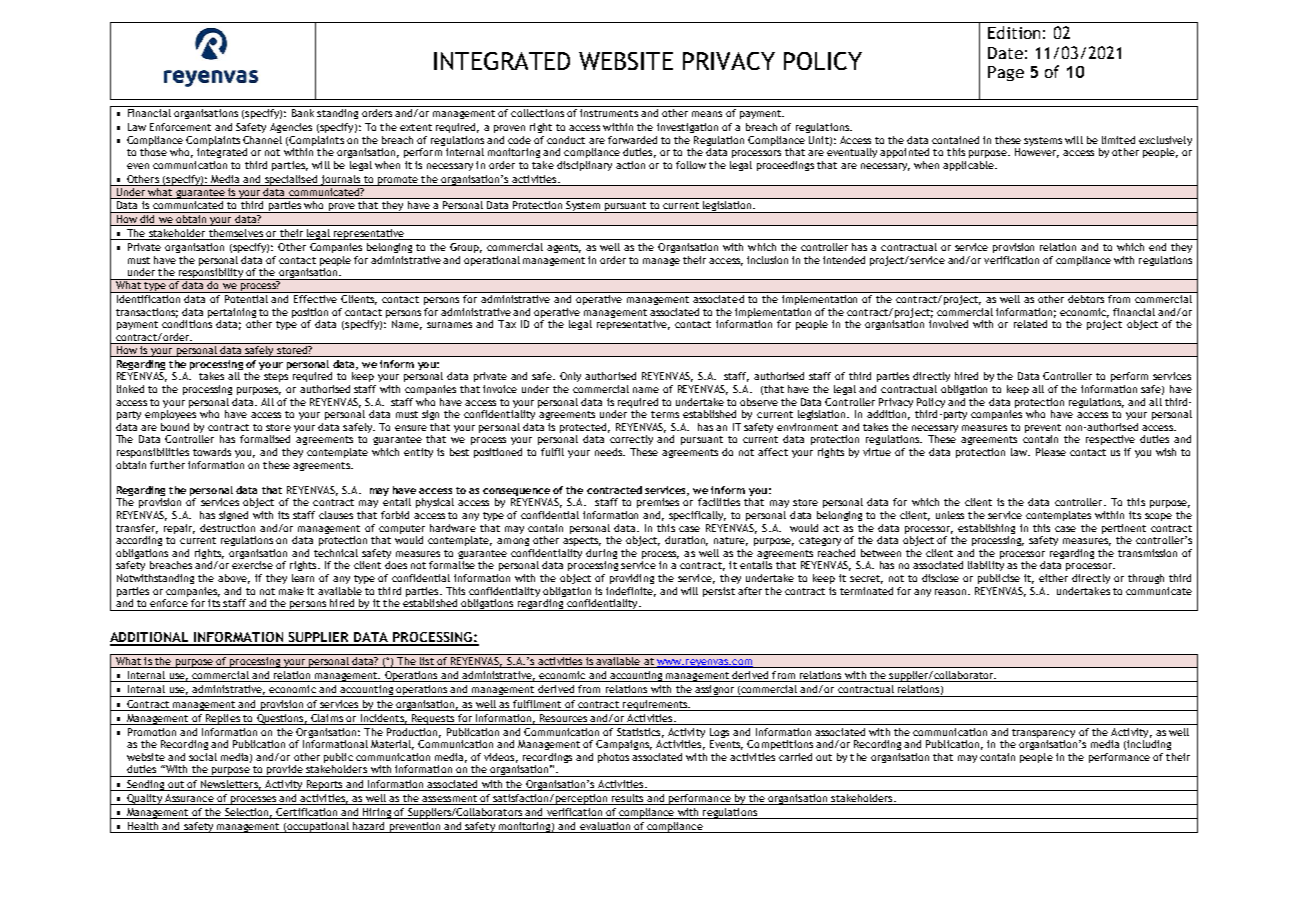 The height and width of the image is (924, 1308). I want to click on establishing, so click(986, 529).
